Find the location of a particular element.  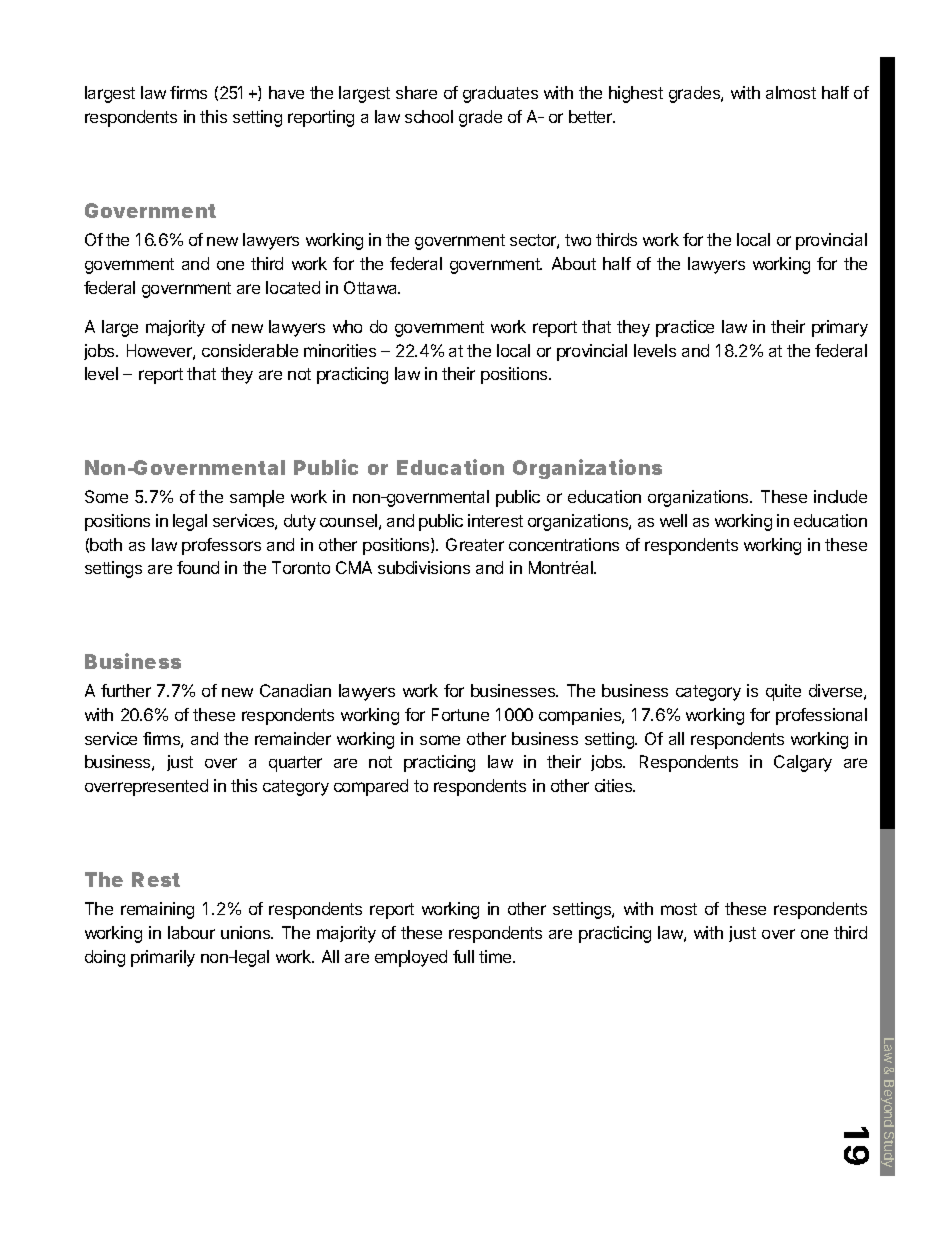

school is located at coordinates (429, 116).
